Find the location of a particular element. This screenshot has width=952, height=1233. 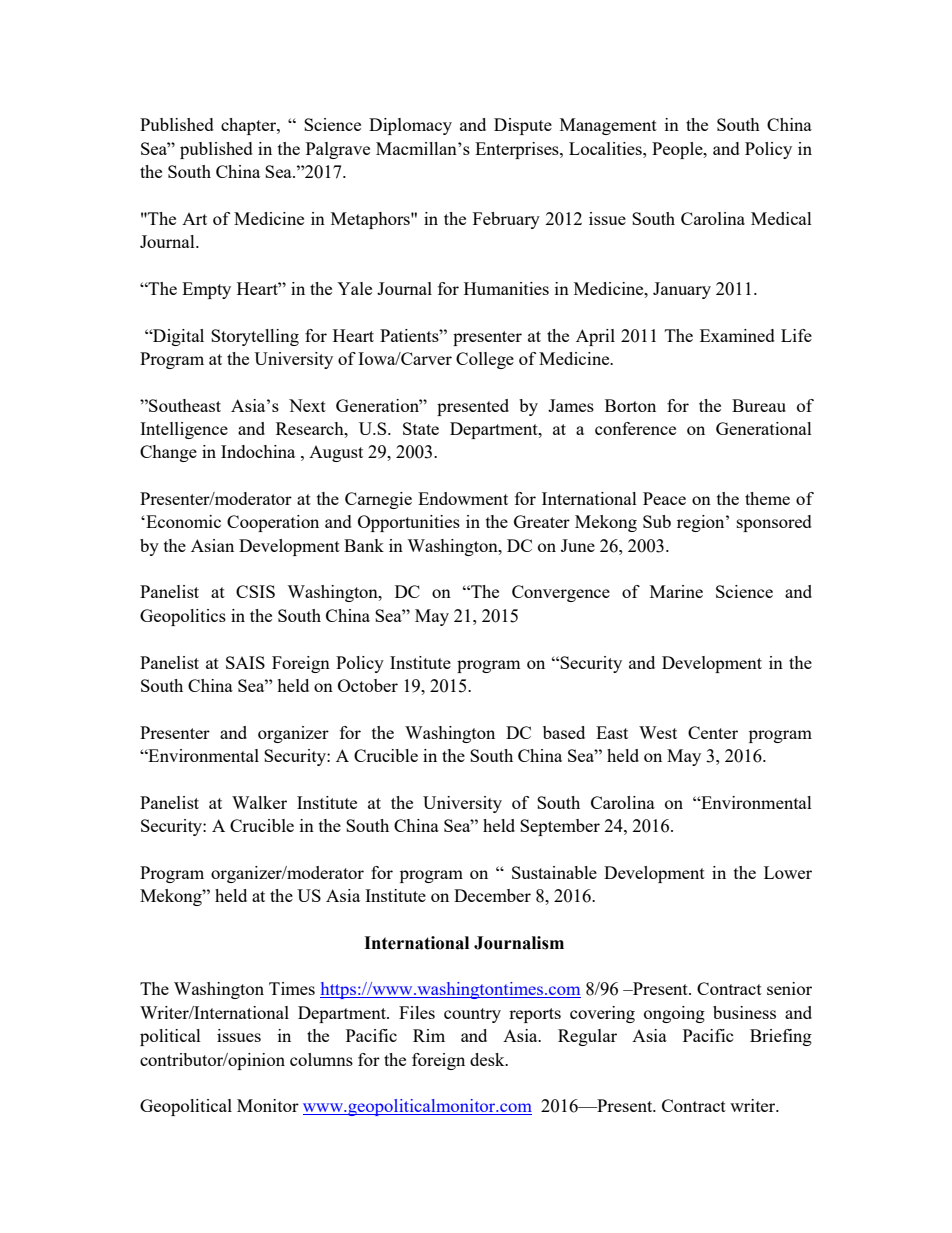

columns is located at coordinates (321, 1059).
